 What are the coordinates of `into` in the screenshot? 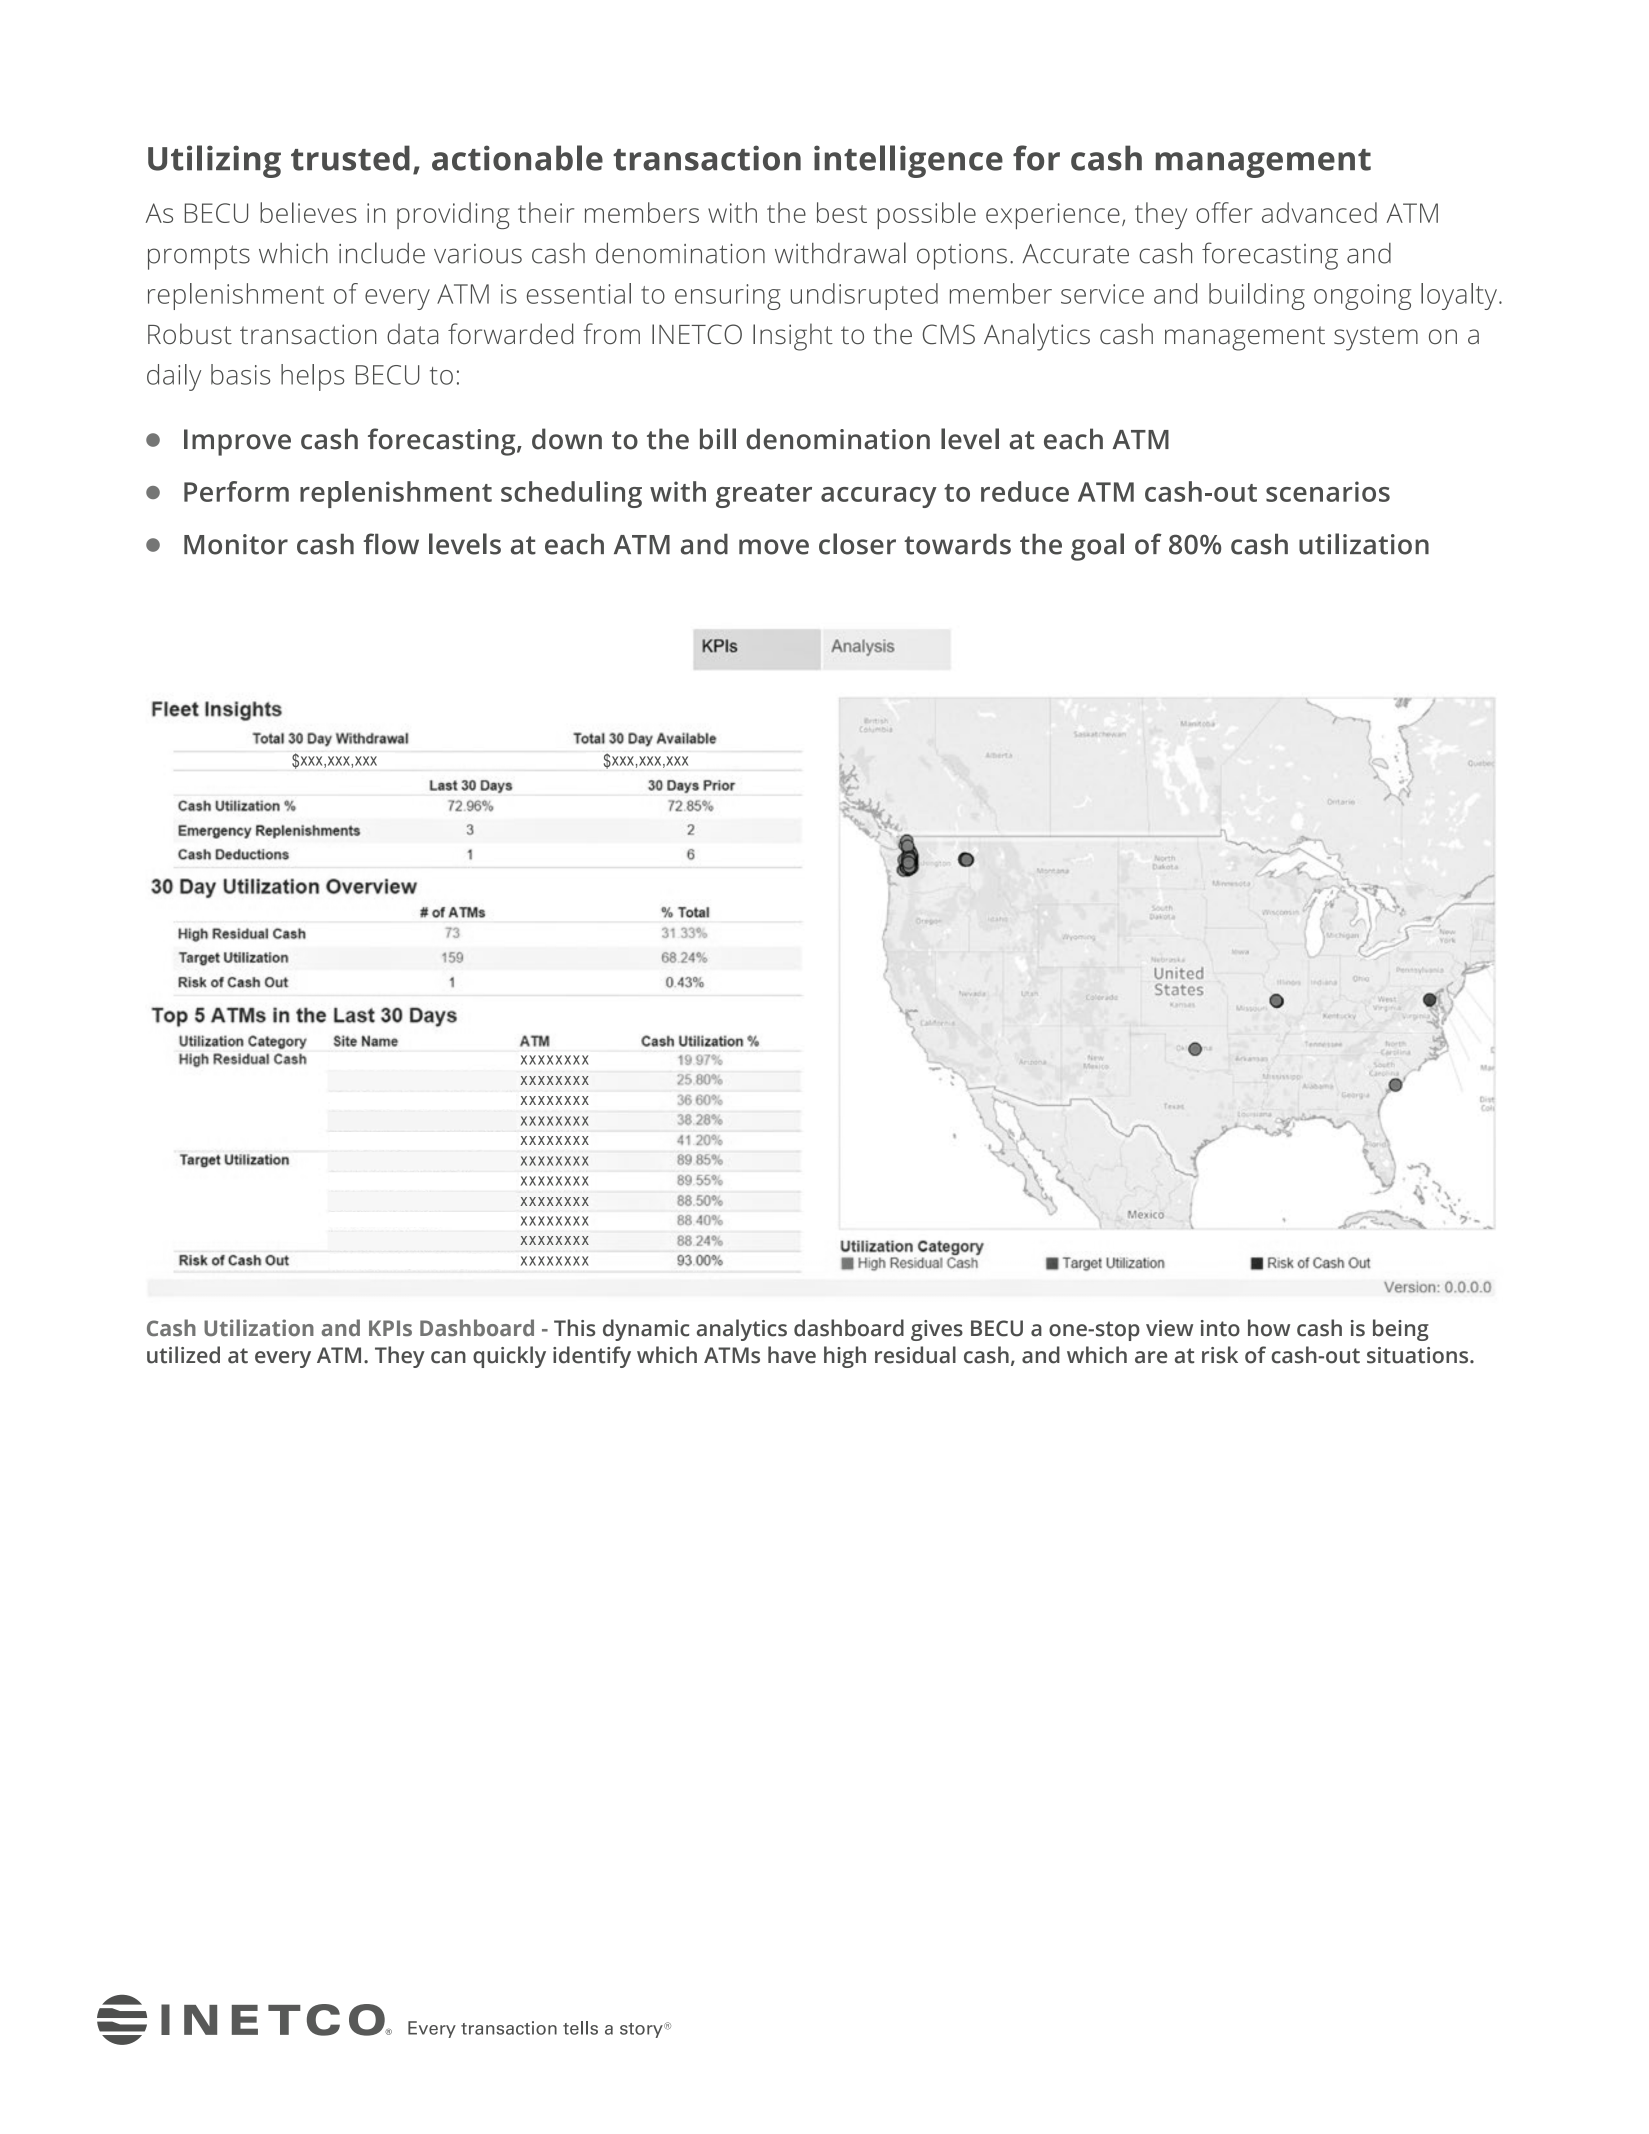 It's located at (1220, 1328).
